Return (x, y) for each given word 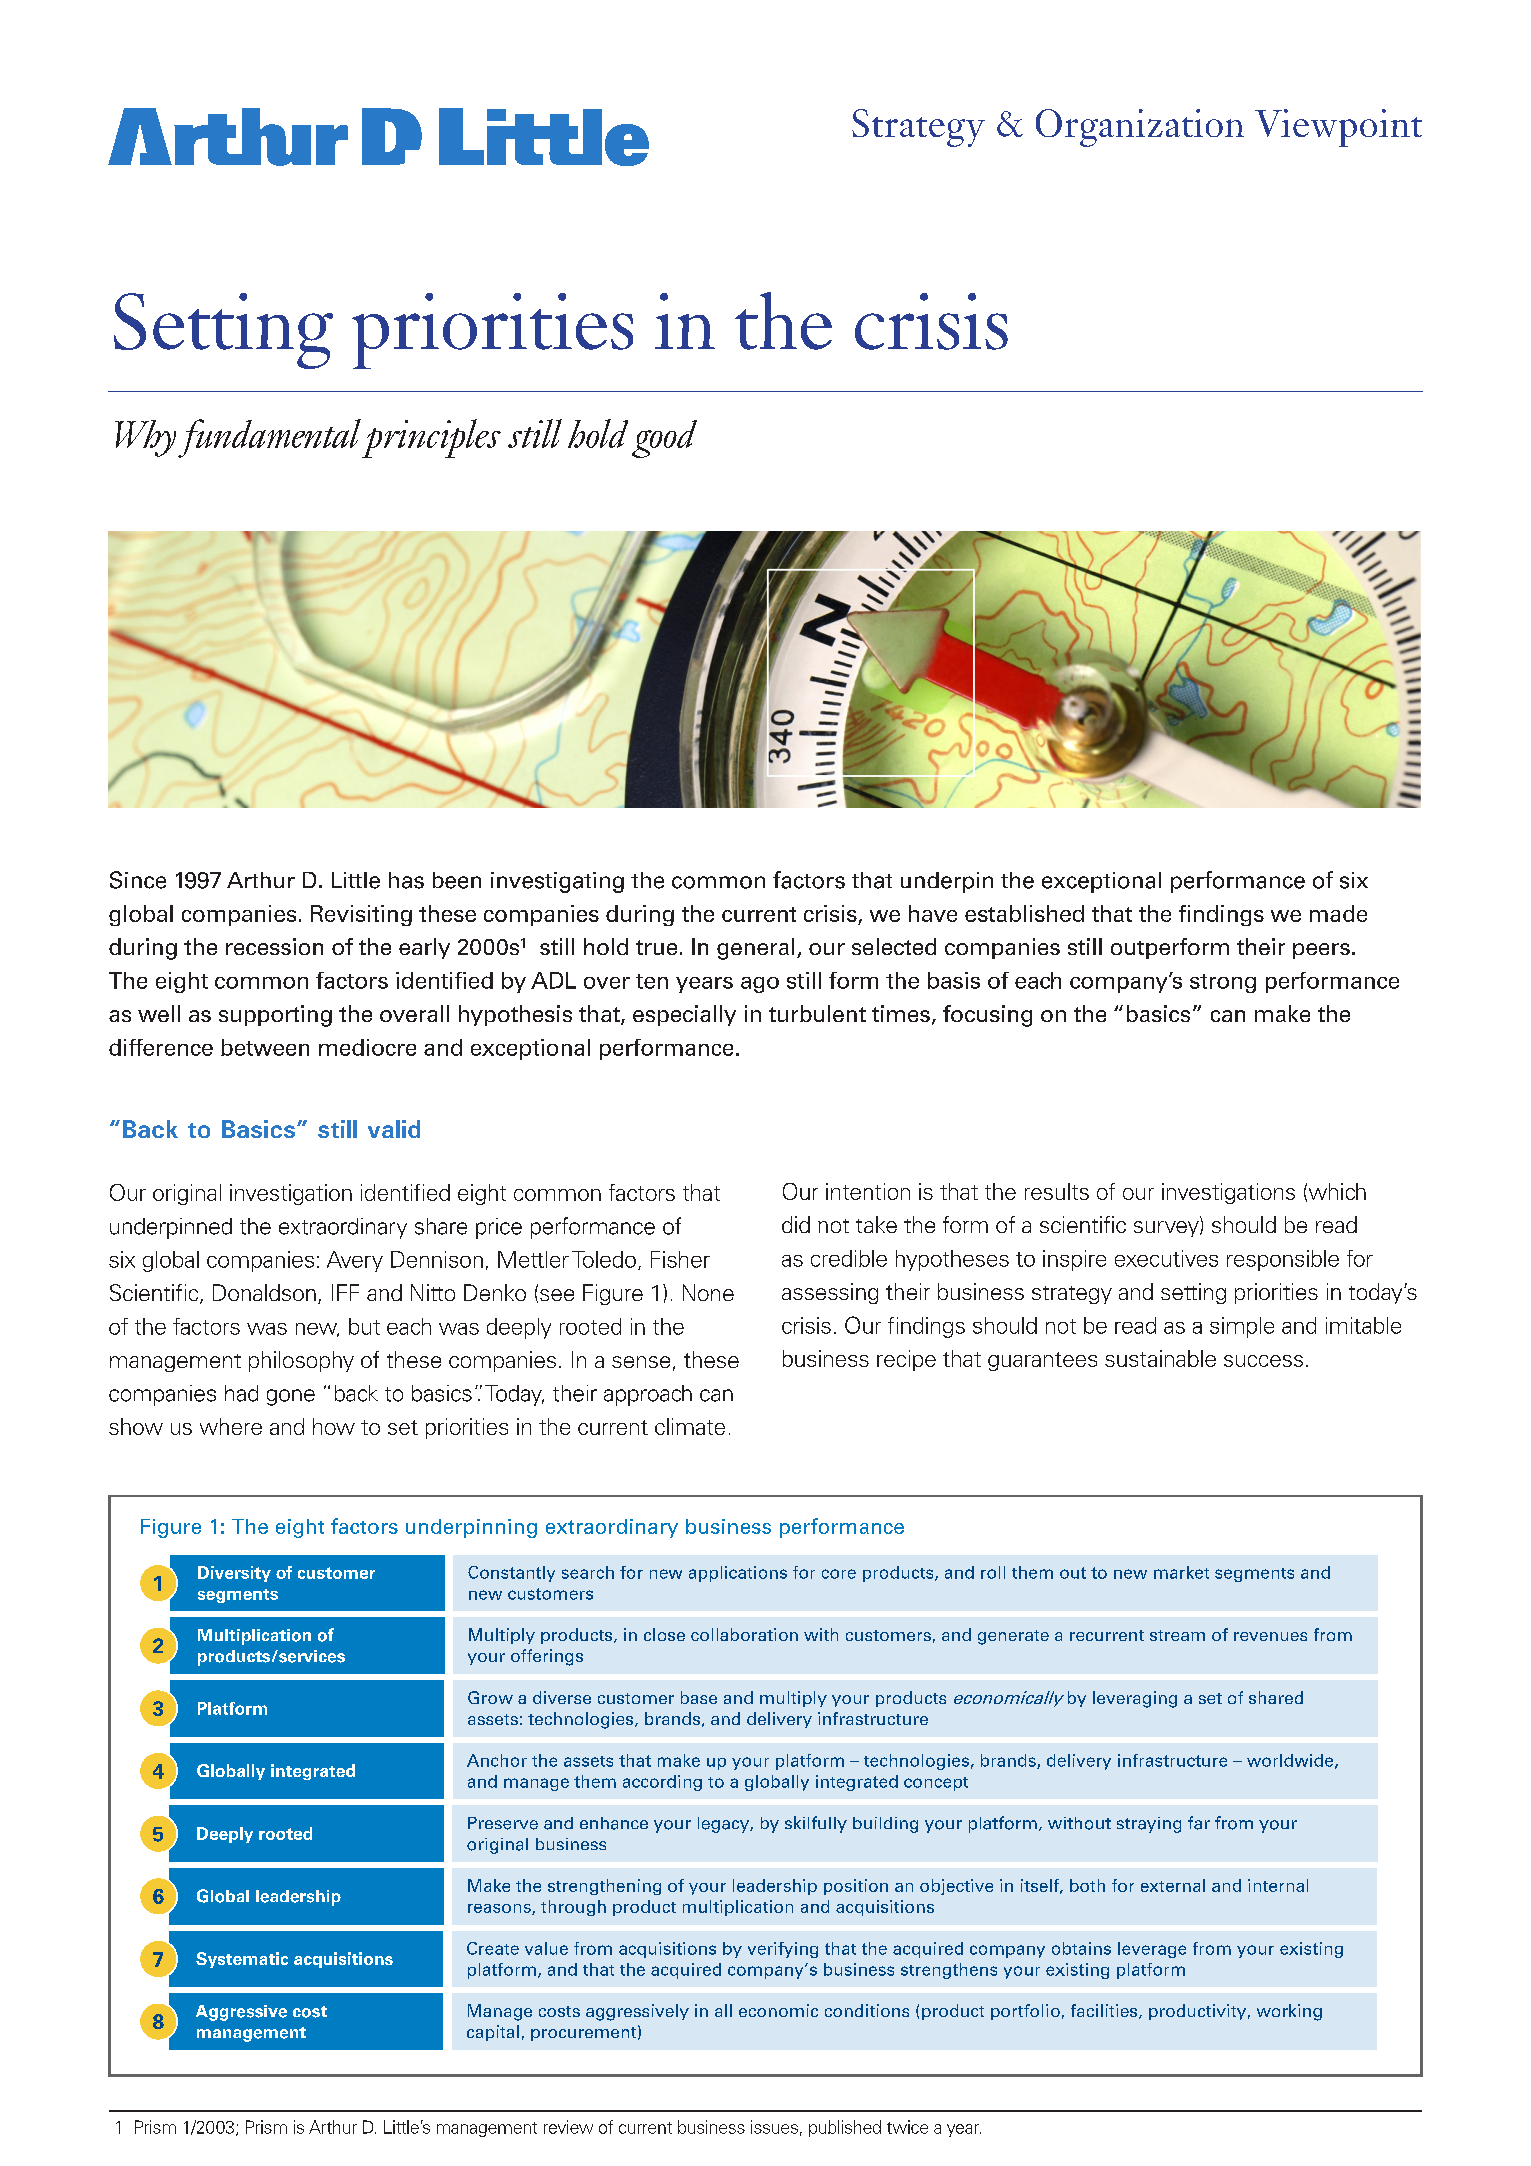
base (699, 1697)
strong (1223, 983)
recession (274, 946)
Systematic (242, 1960)
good (664, 439)
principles (431, 438)
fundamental (269, 438)
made (1338, 913)
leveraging (1135, 1699)
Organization (1140, 128)
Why (145, 438)
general (755, 949)
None (708, 1292)
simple (1242, 1327)
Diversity (234, 1574)
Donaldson (264, 1292)
